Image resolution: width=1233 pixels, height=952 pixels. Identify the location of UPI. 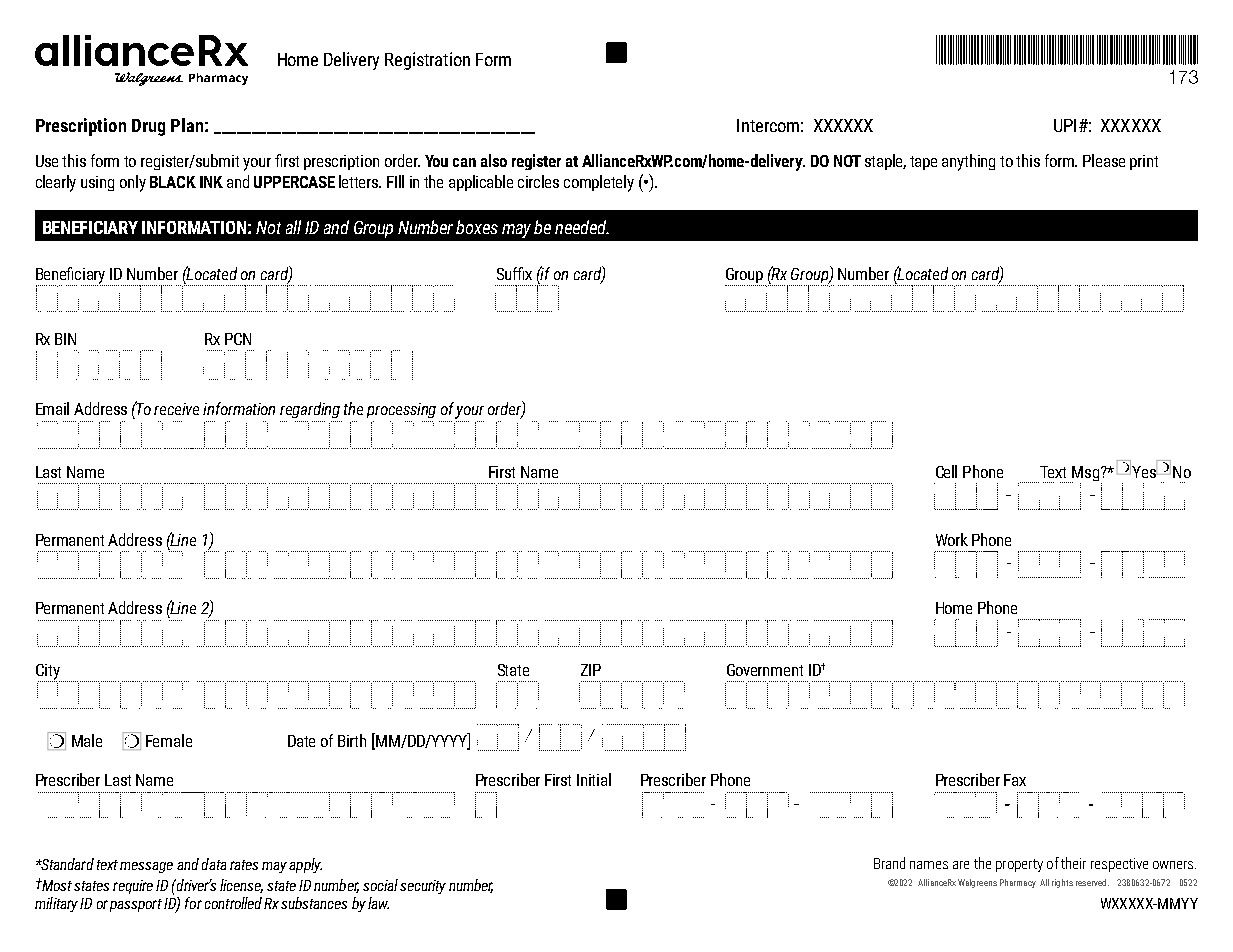
(1065, 125).
